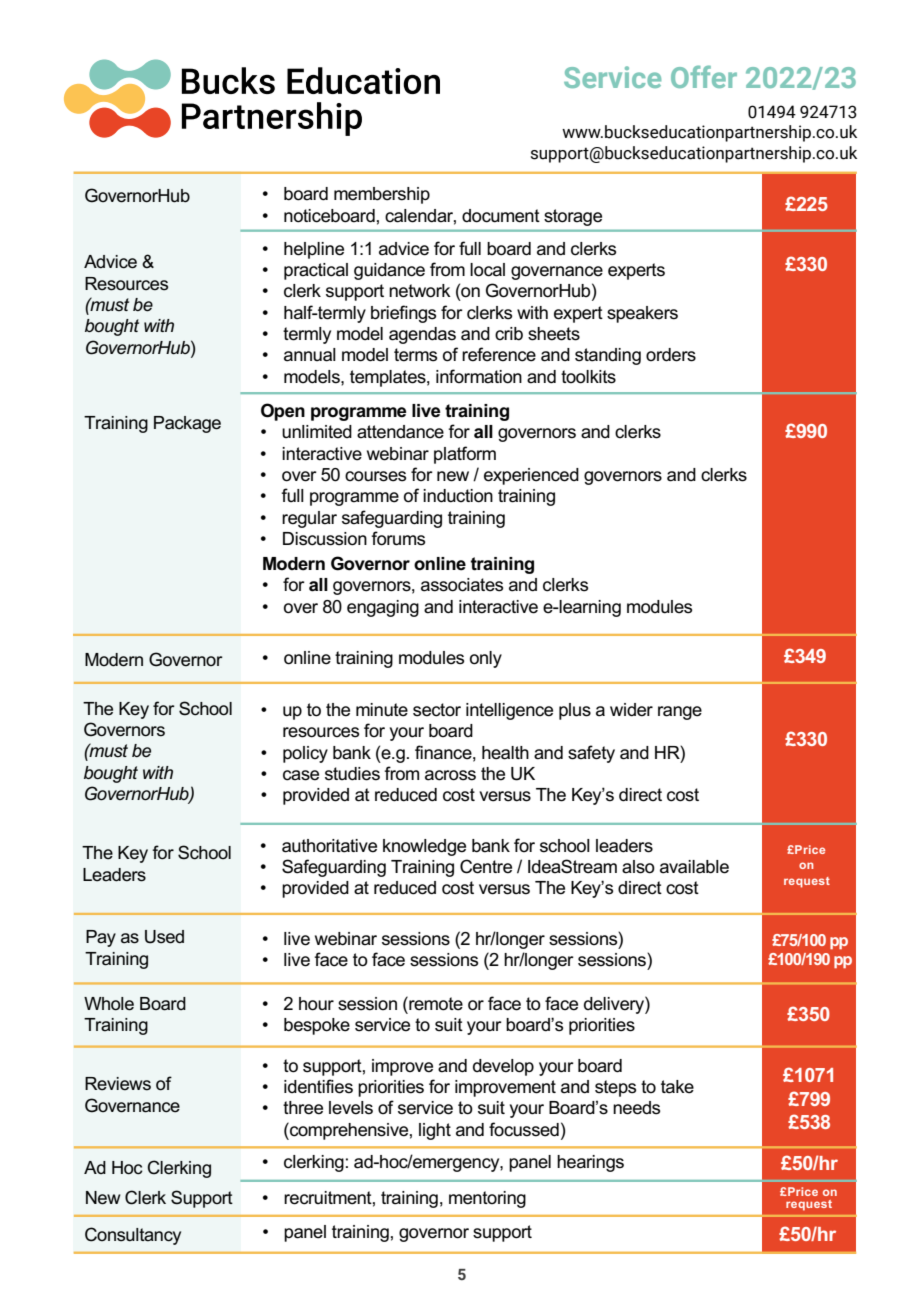 The width and height of the image is (924, 1308). What do you see at coordinates (573, 217) in the image?
I see `storage` at bounding box center [573, 217].
